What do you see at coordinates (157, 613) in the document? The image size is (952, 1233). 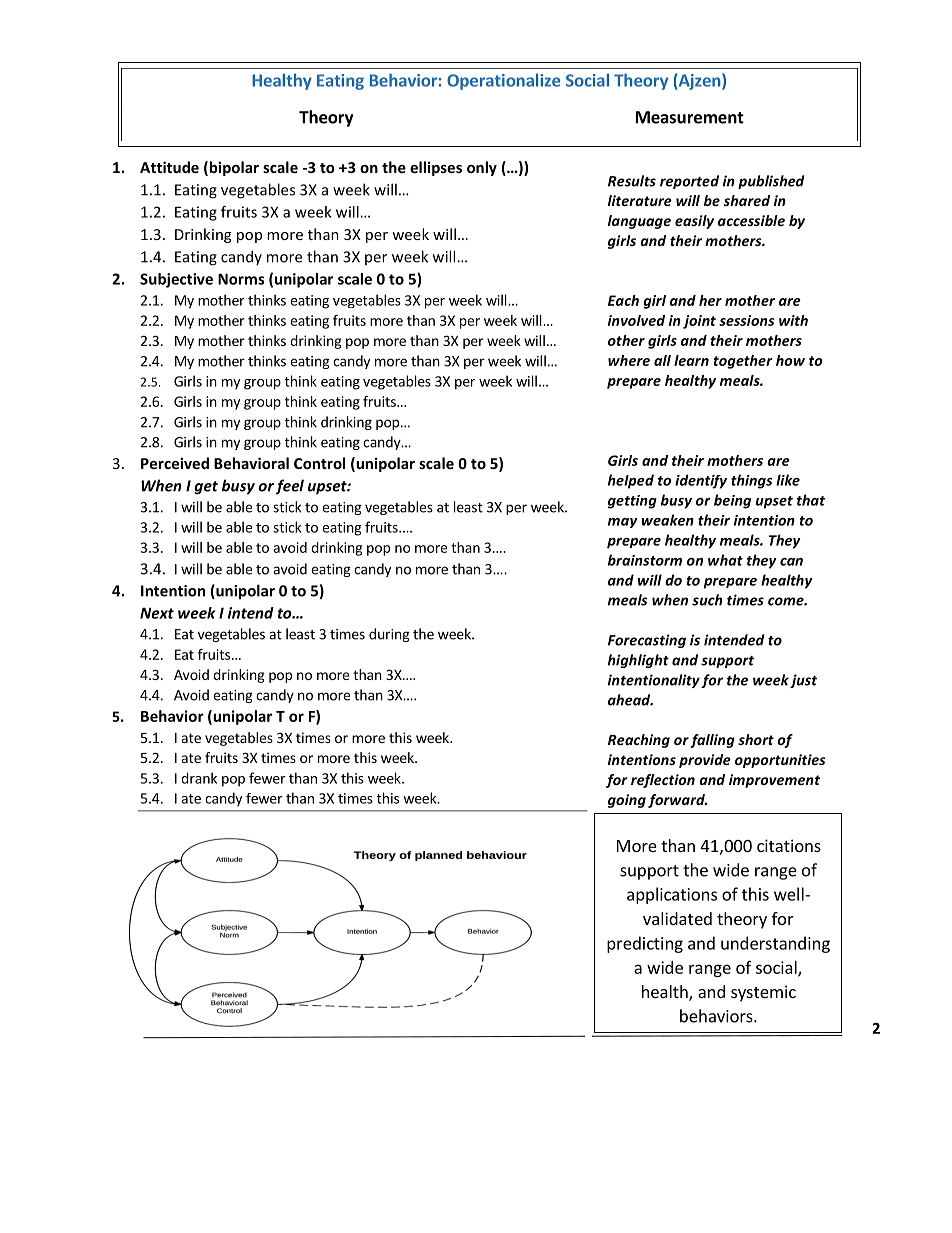 I see `Next` at bounding box center [157, 613].
